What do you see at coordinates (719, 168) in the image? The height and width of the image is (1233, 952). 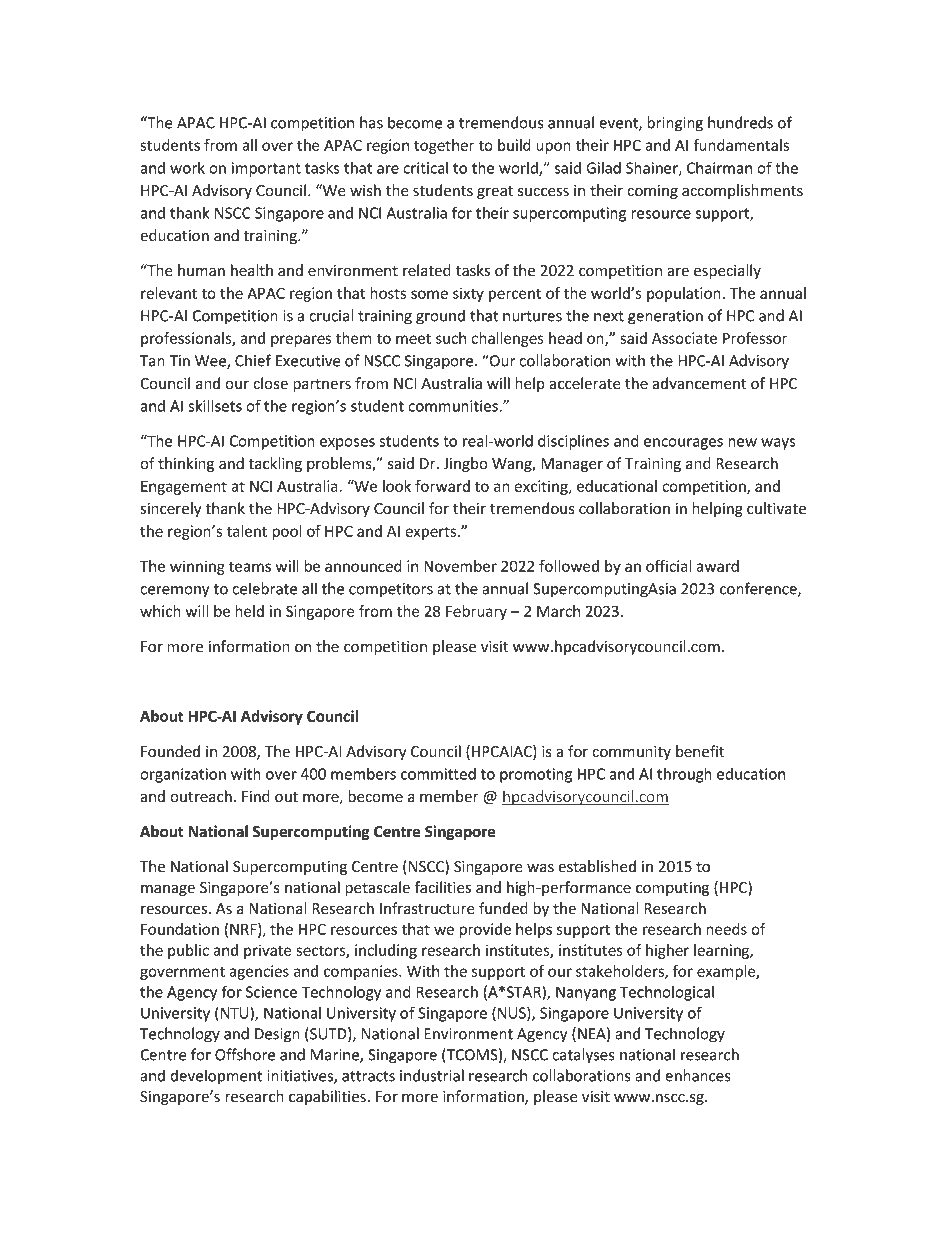 I see `Chairman` at bounding box center [719, 168].
